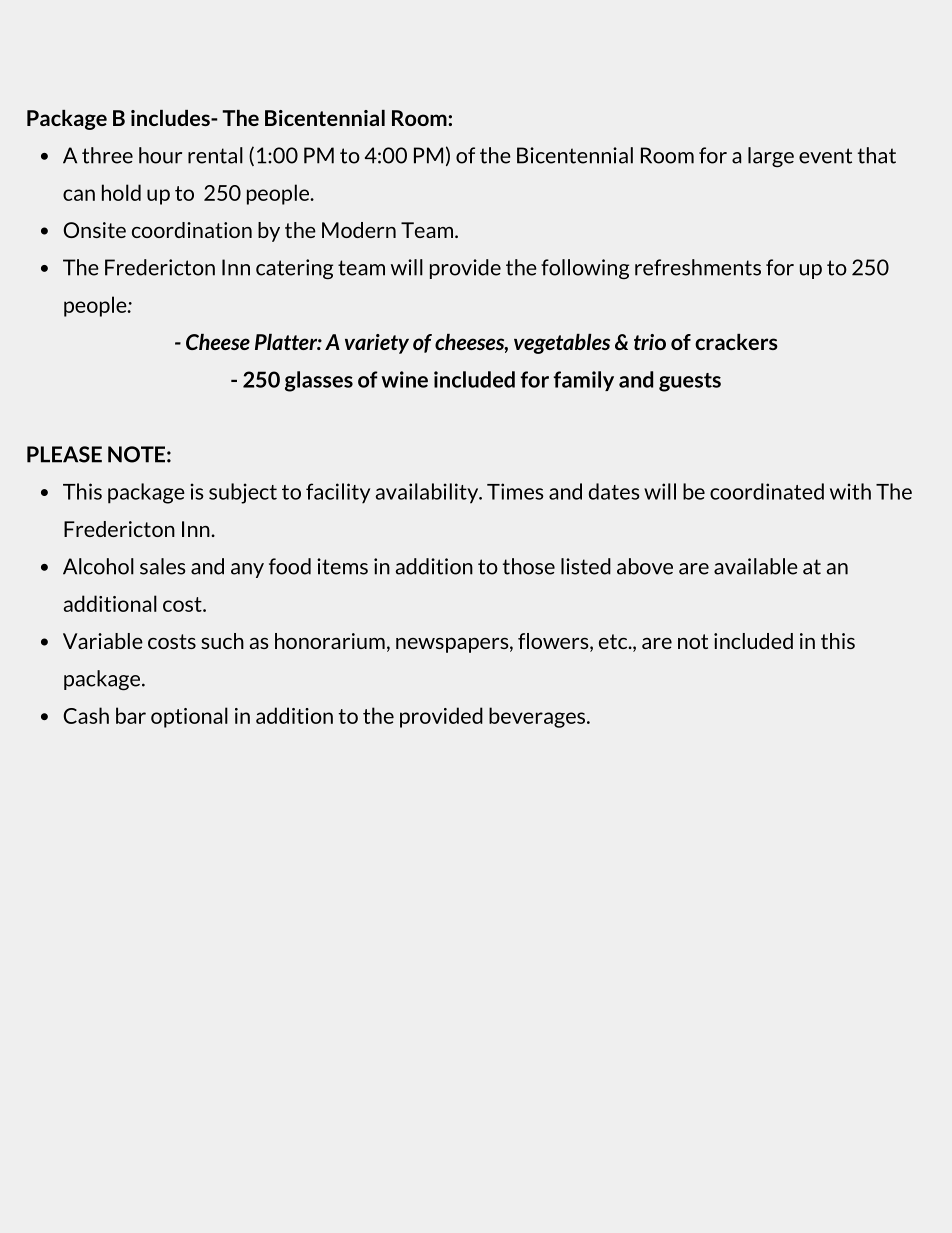 This screenshot has height=1233, width=952. What do you see at coordinates (359, 230) in the screenshot?
I see `Modern` at bounding box center [359, 230].
